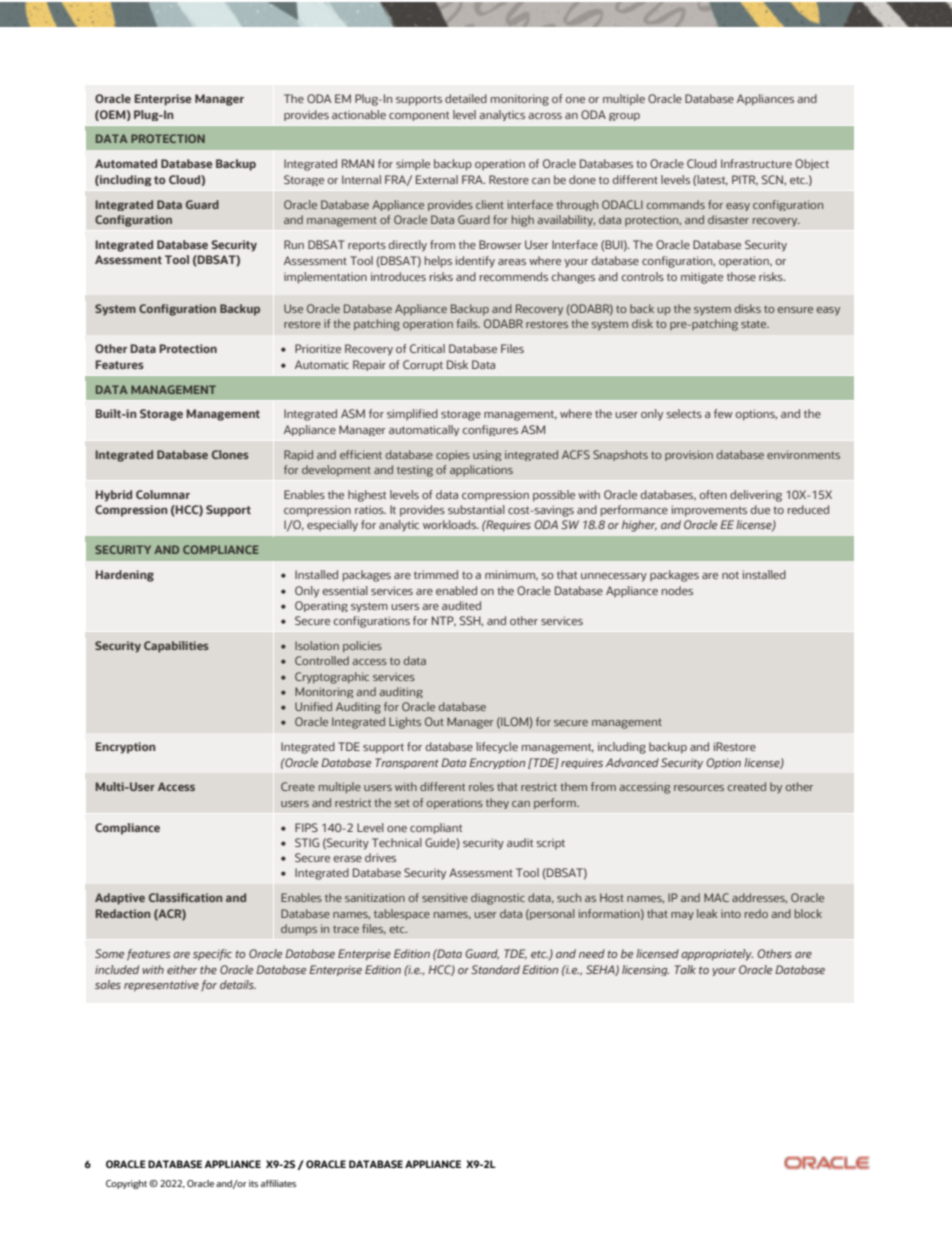  Describe the element at coordinates (423, 365) in the document. I see `Corrupt` at that location.
